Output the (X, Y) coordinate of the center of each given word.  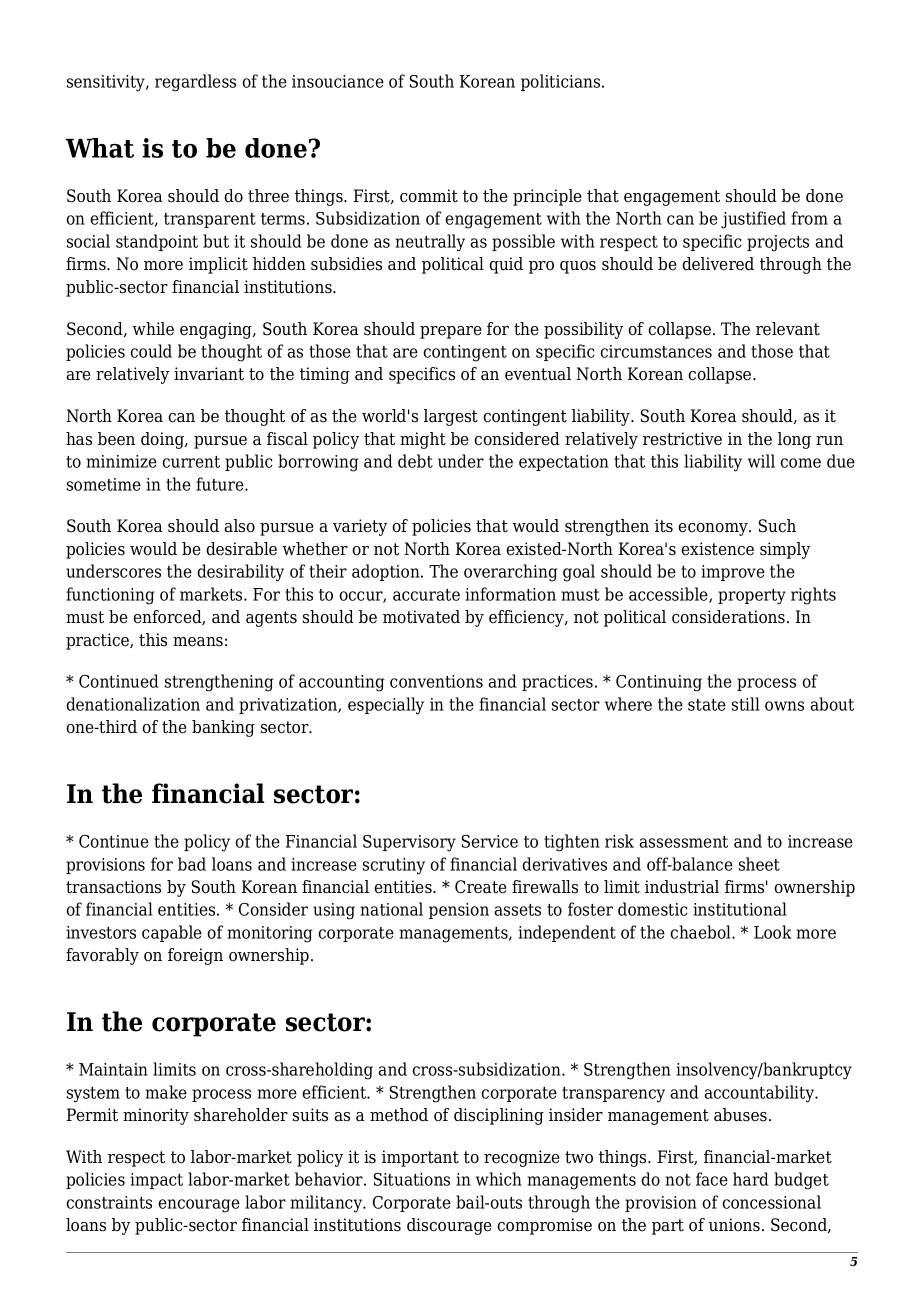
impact (156, 1181)
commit (429, 196)
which (499, 1179)
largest (451, 417)
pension (459, 911)
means (198, 642)
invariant (209, 374)
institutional (740, 909)
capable (172, 933)
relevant (788, 329)
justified (753, 220)
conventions (436, 681)
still (746, 704)
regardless (195, 83)
